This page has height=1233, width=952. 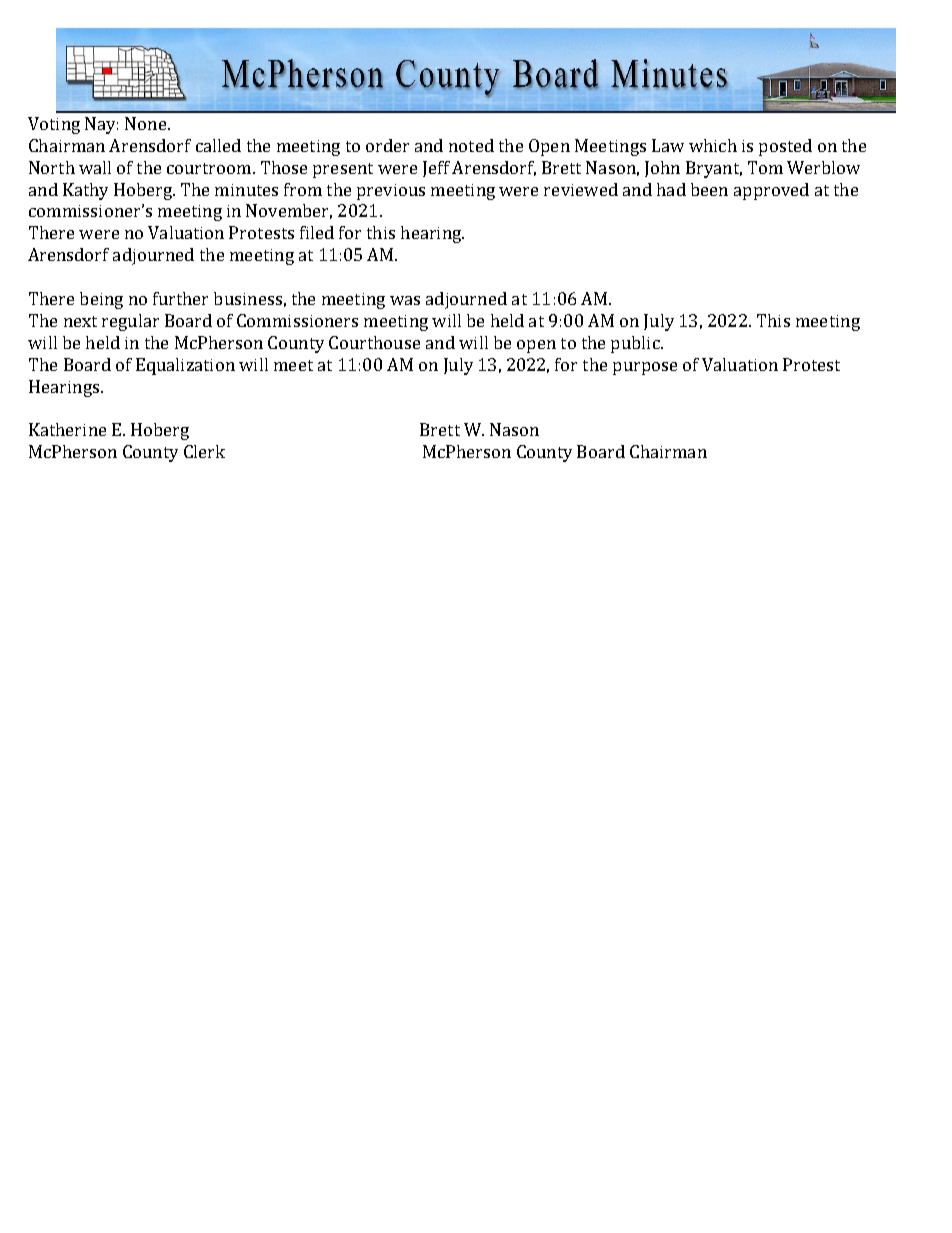 I want to click on order, so click(x=387, y=145).
